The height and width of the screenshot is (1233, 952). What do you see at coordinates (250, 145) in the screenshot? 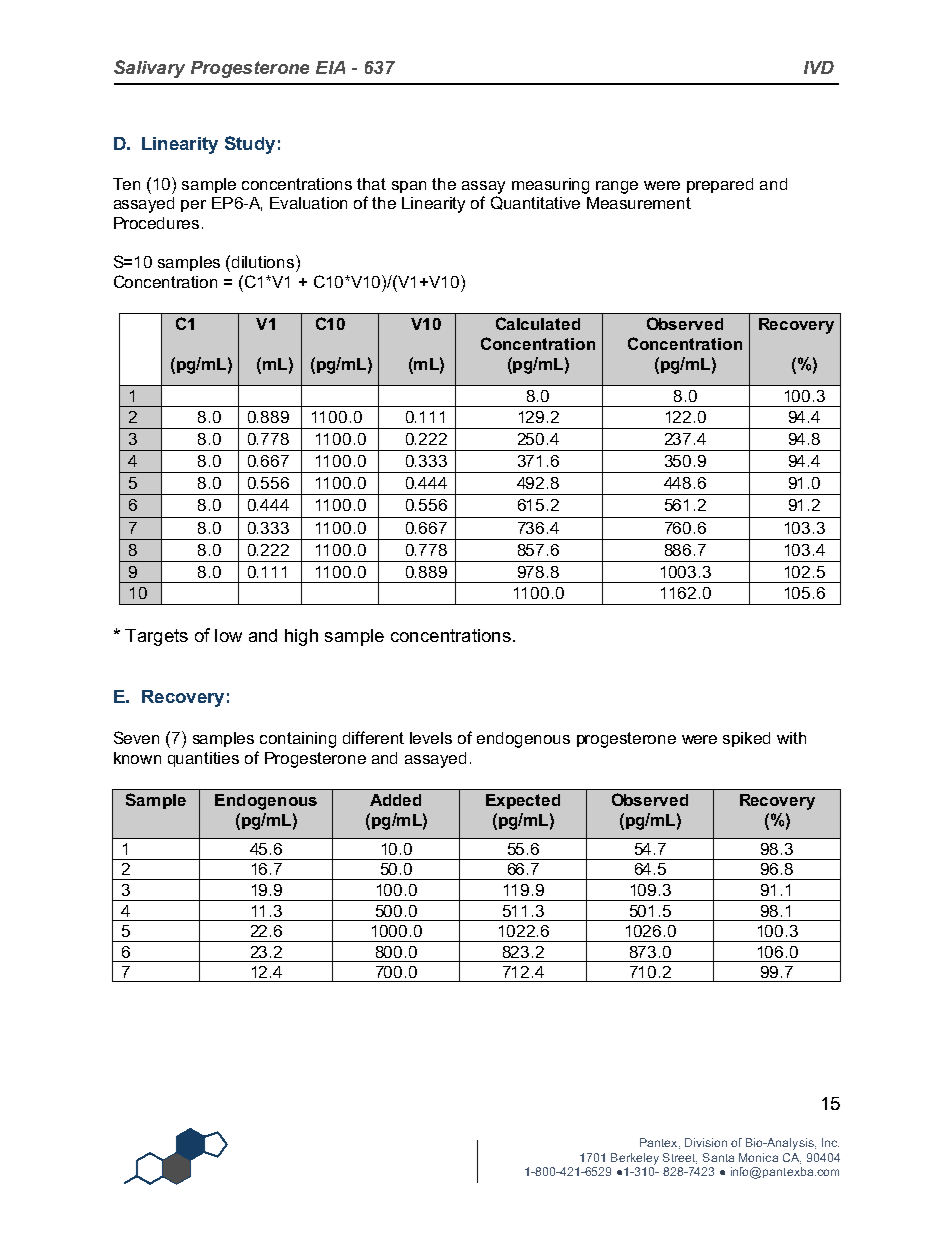
I see `Study` at bounding box center [250, 145].
